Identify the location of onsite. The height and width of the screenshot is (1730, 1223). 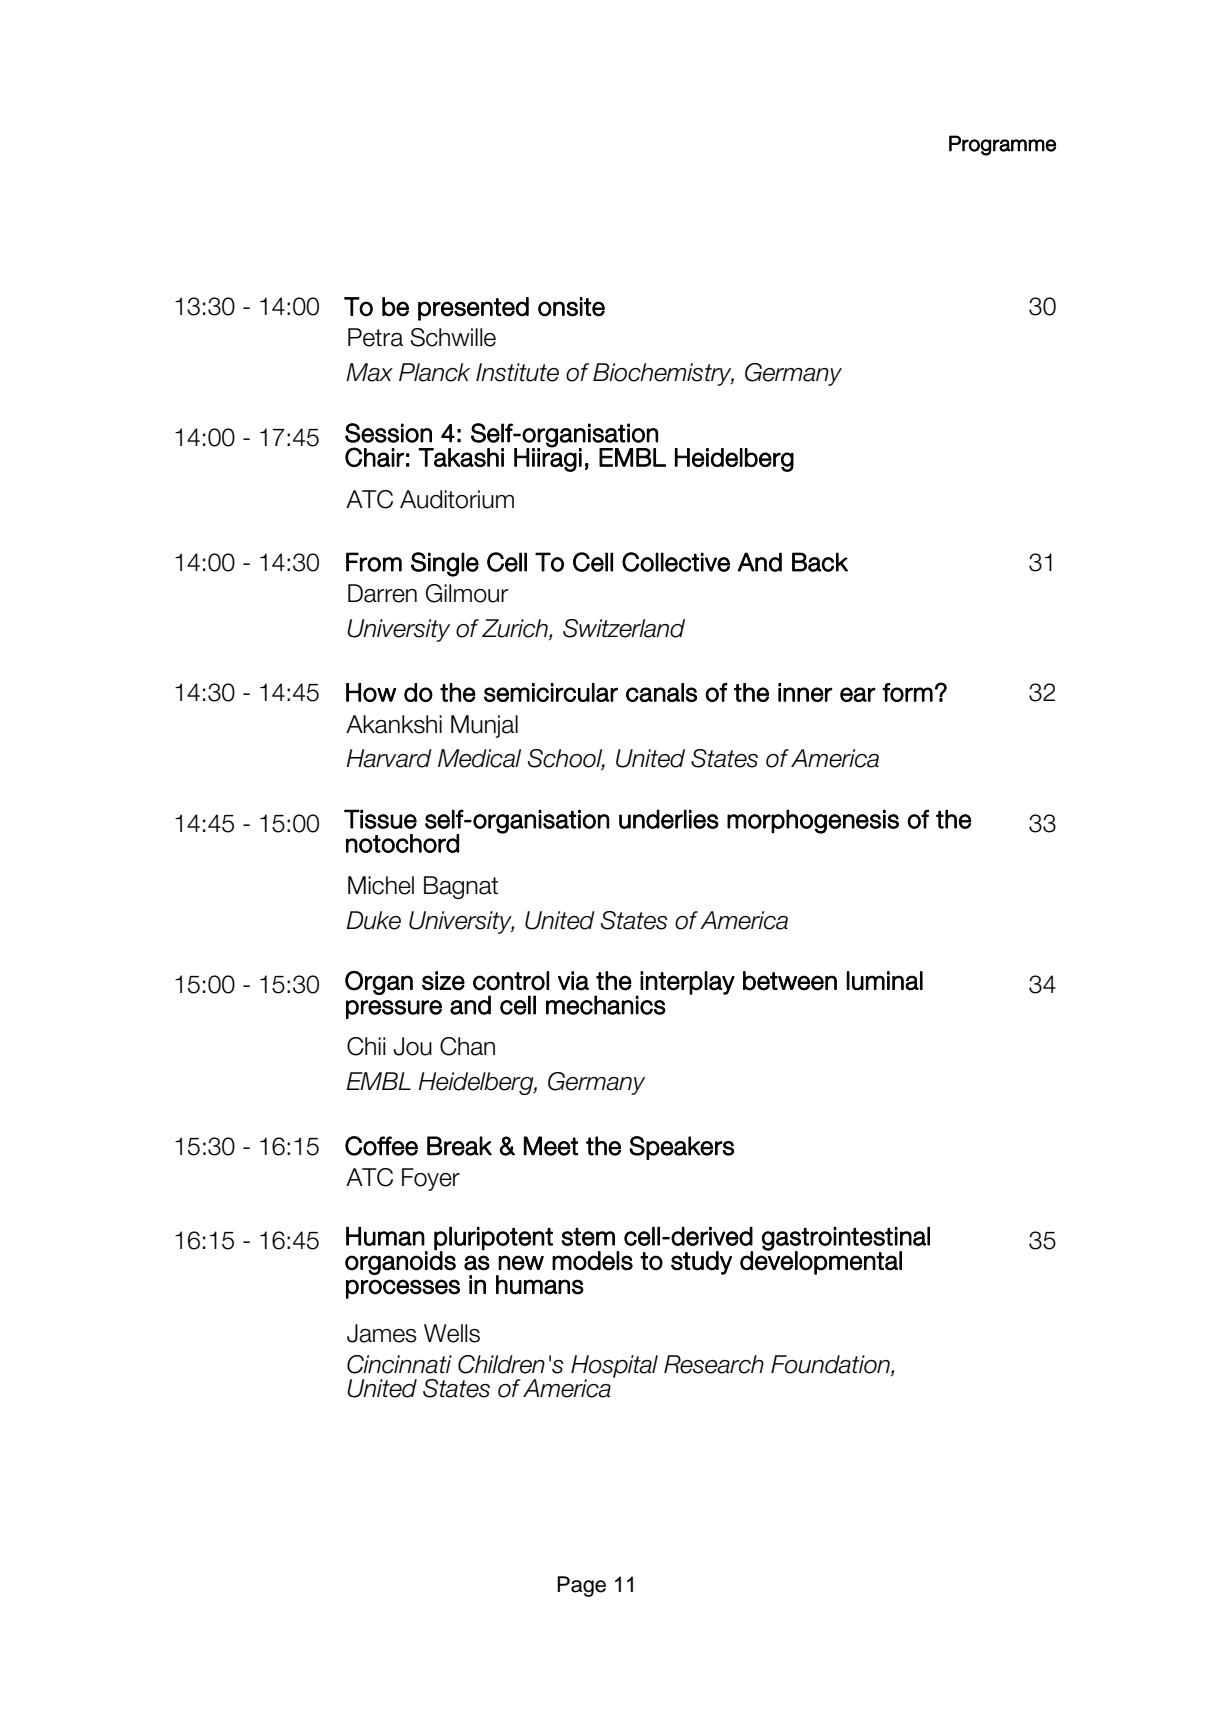
(571, 307).
